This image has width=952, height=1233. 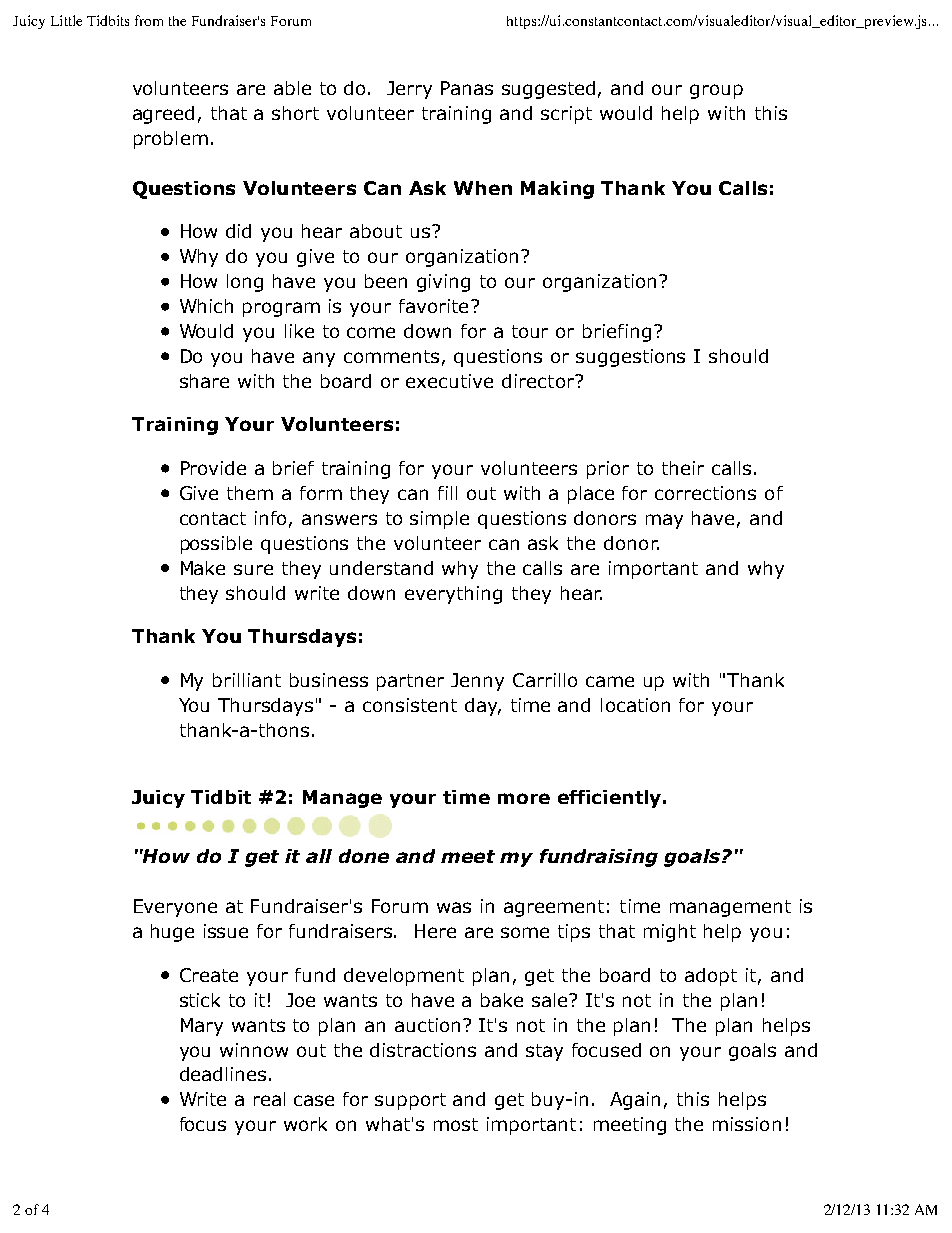 What do you see at coordinates (409, 90) in the image?
I see `Jerry` at bounding box center [409, 90].
